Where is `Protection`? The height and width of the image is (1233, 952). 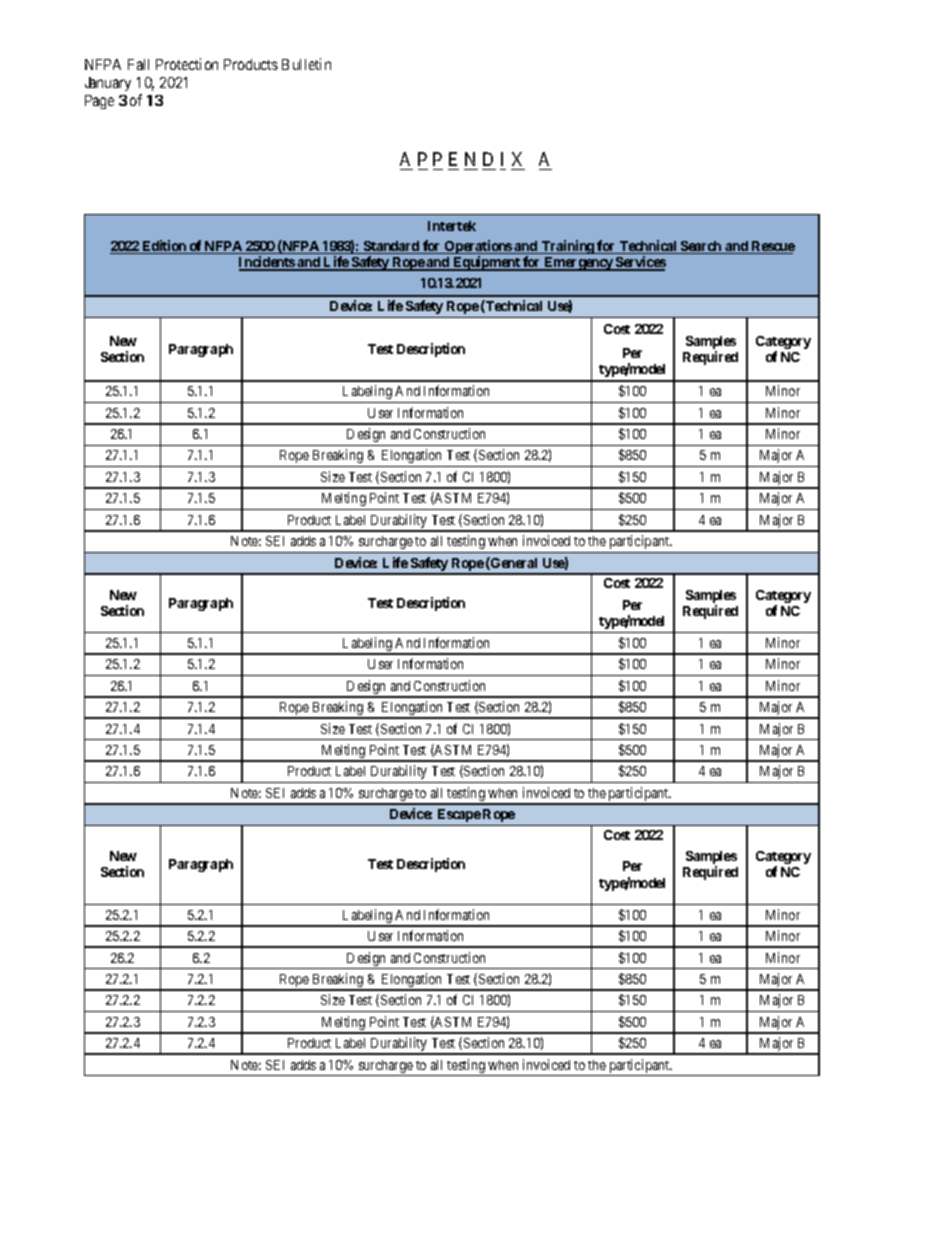 Protection is located at coordinates (187, 64).
